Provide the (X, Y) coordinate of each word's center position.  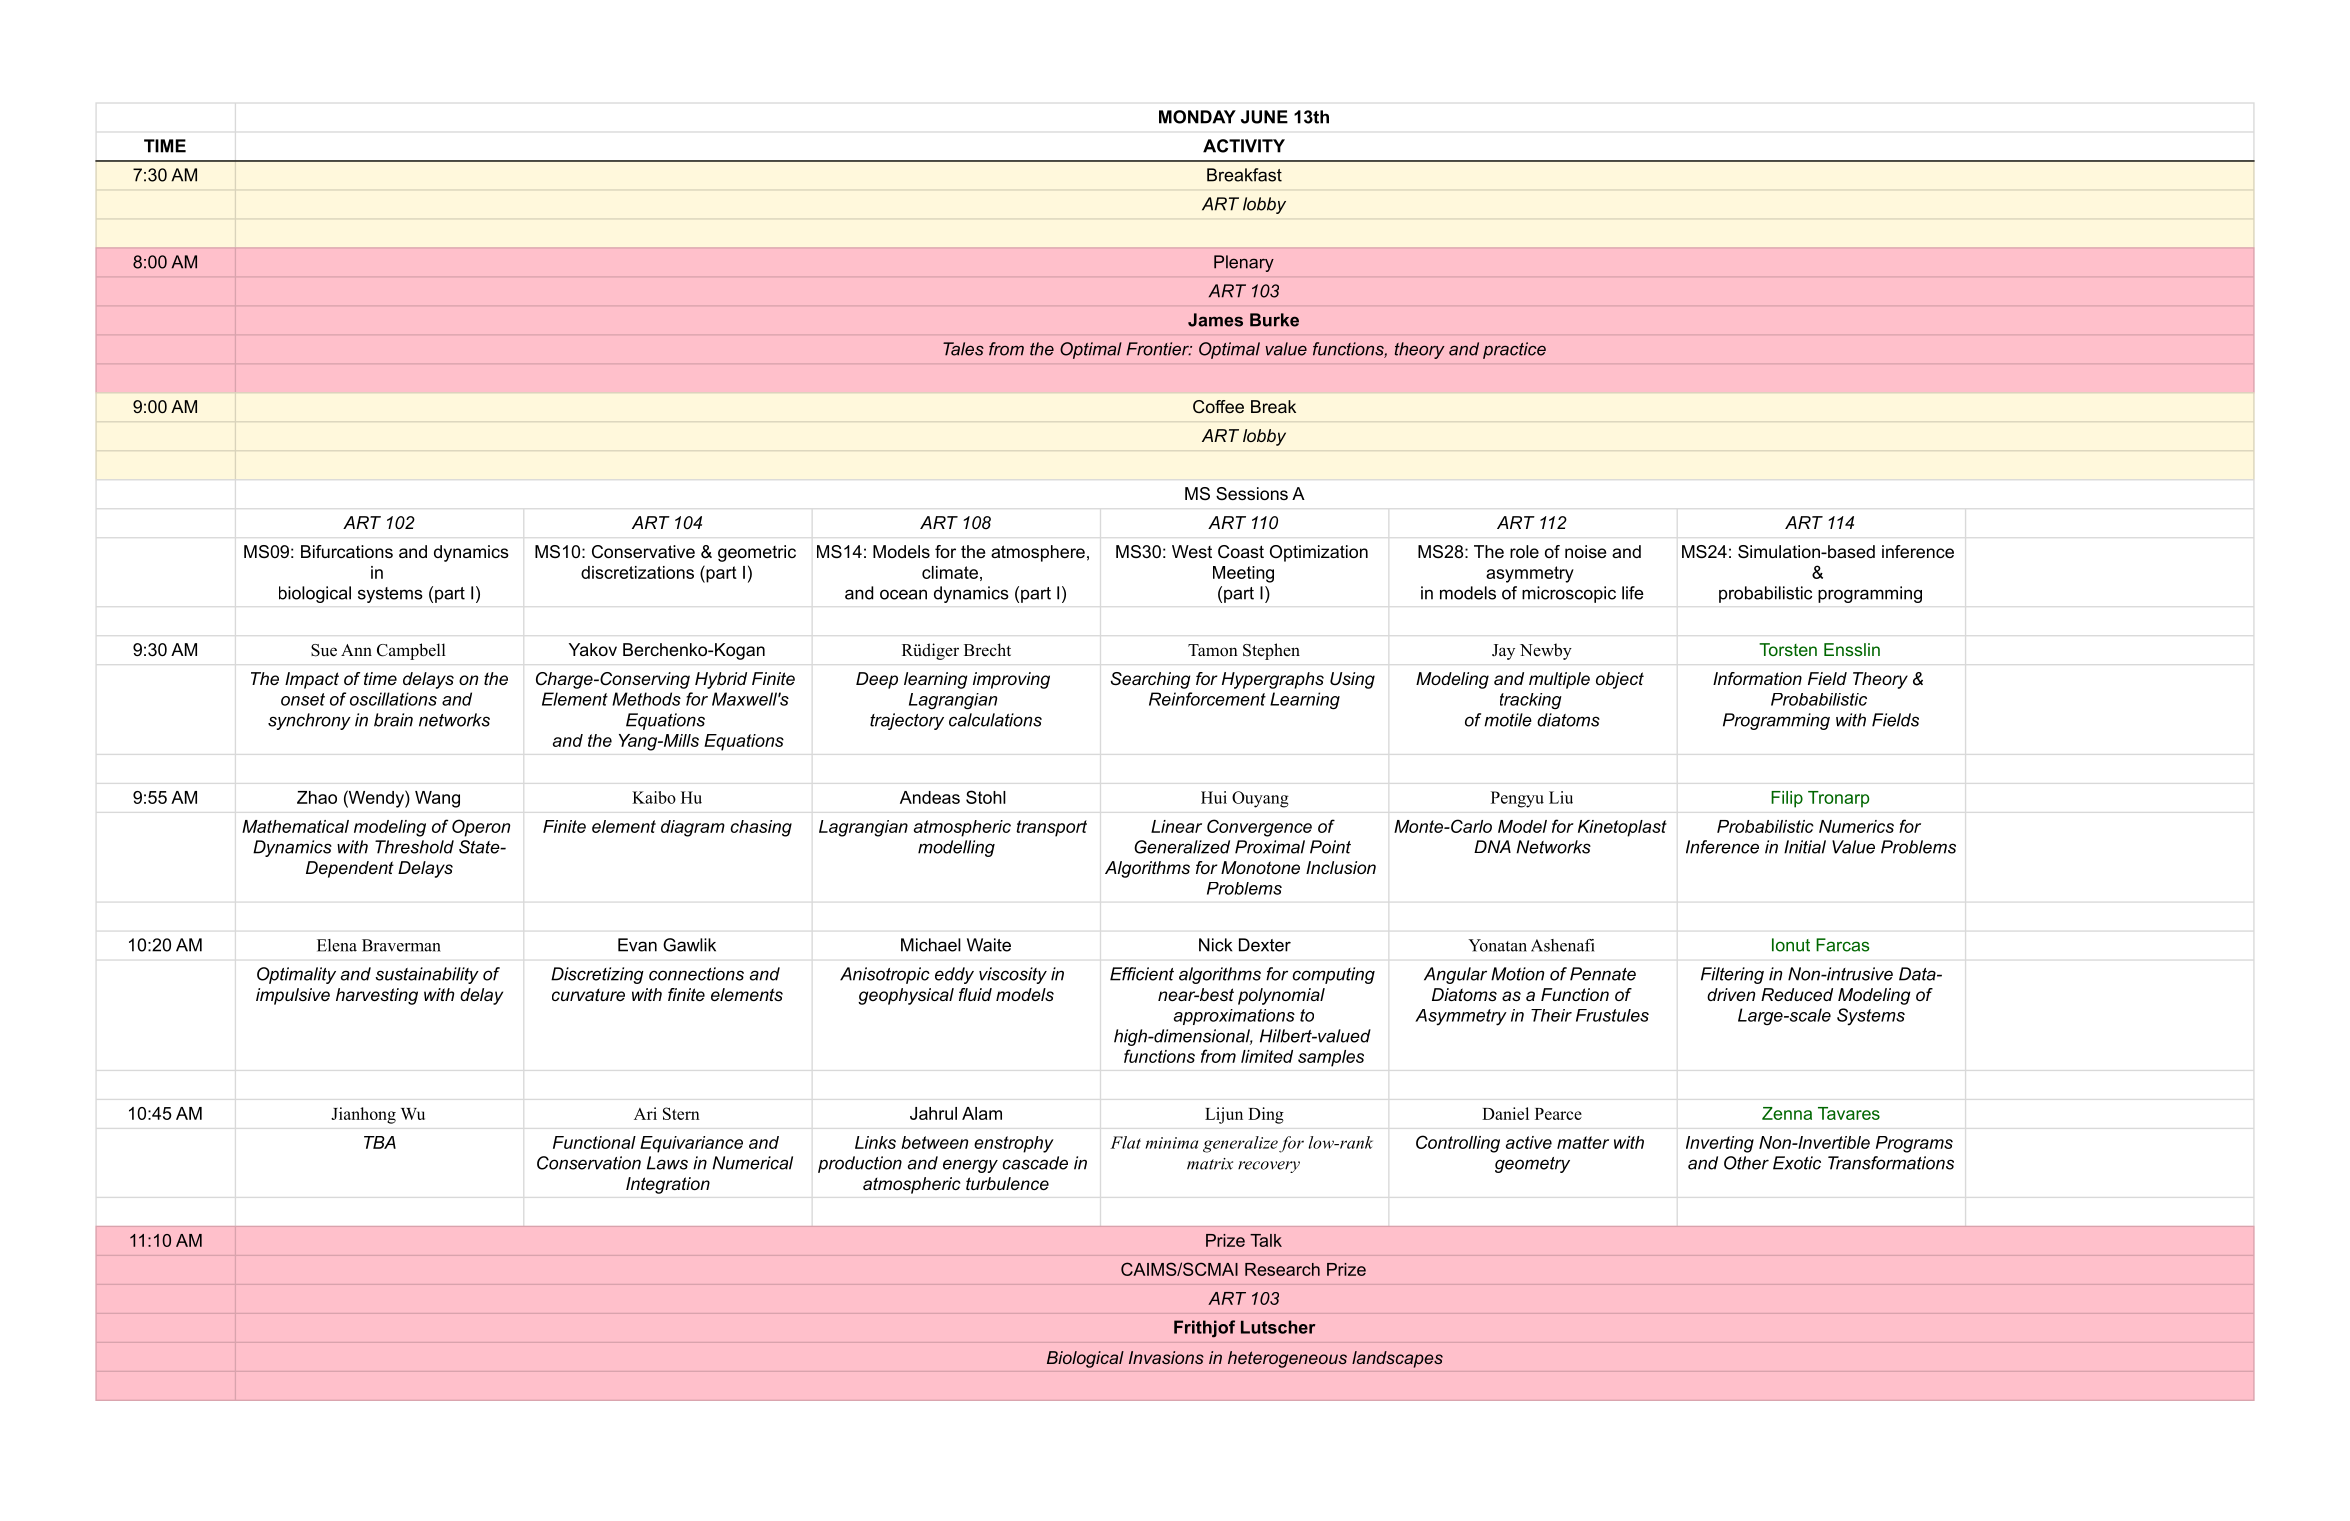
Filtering (1732, 975)
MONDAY (1197, 117)
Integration (668, 1185)
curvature (588, 995)
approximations (1234, 1017)
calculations (995, 720)
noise (1585, 551)
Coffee (1218, 406)
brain (393, 720)
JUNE (1264, 117)
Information (1757, 678)
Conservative (643, 551)
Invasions (1166, 1357)
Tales (963, 349)
